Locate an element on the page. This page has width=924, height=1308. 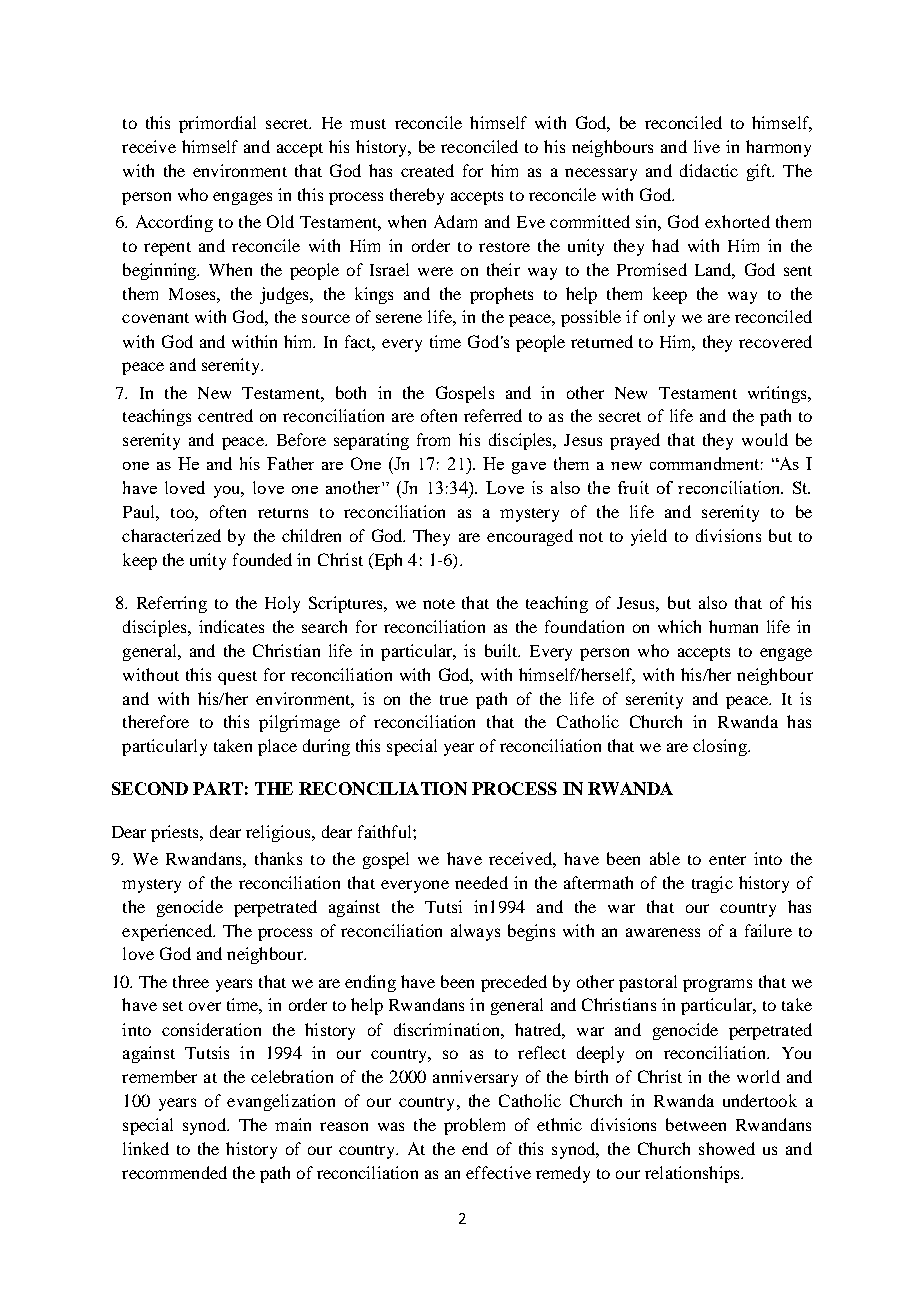
primordial is located at coordinates (217, 124).
